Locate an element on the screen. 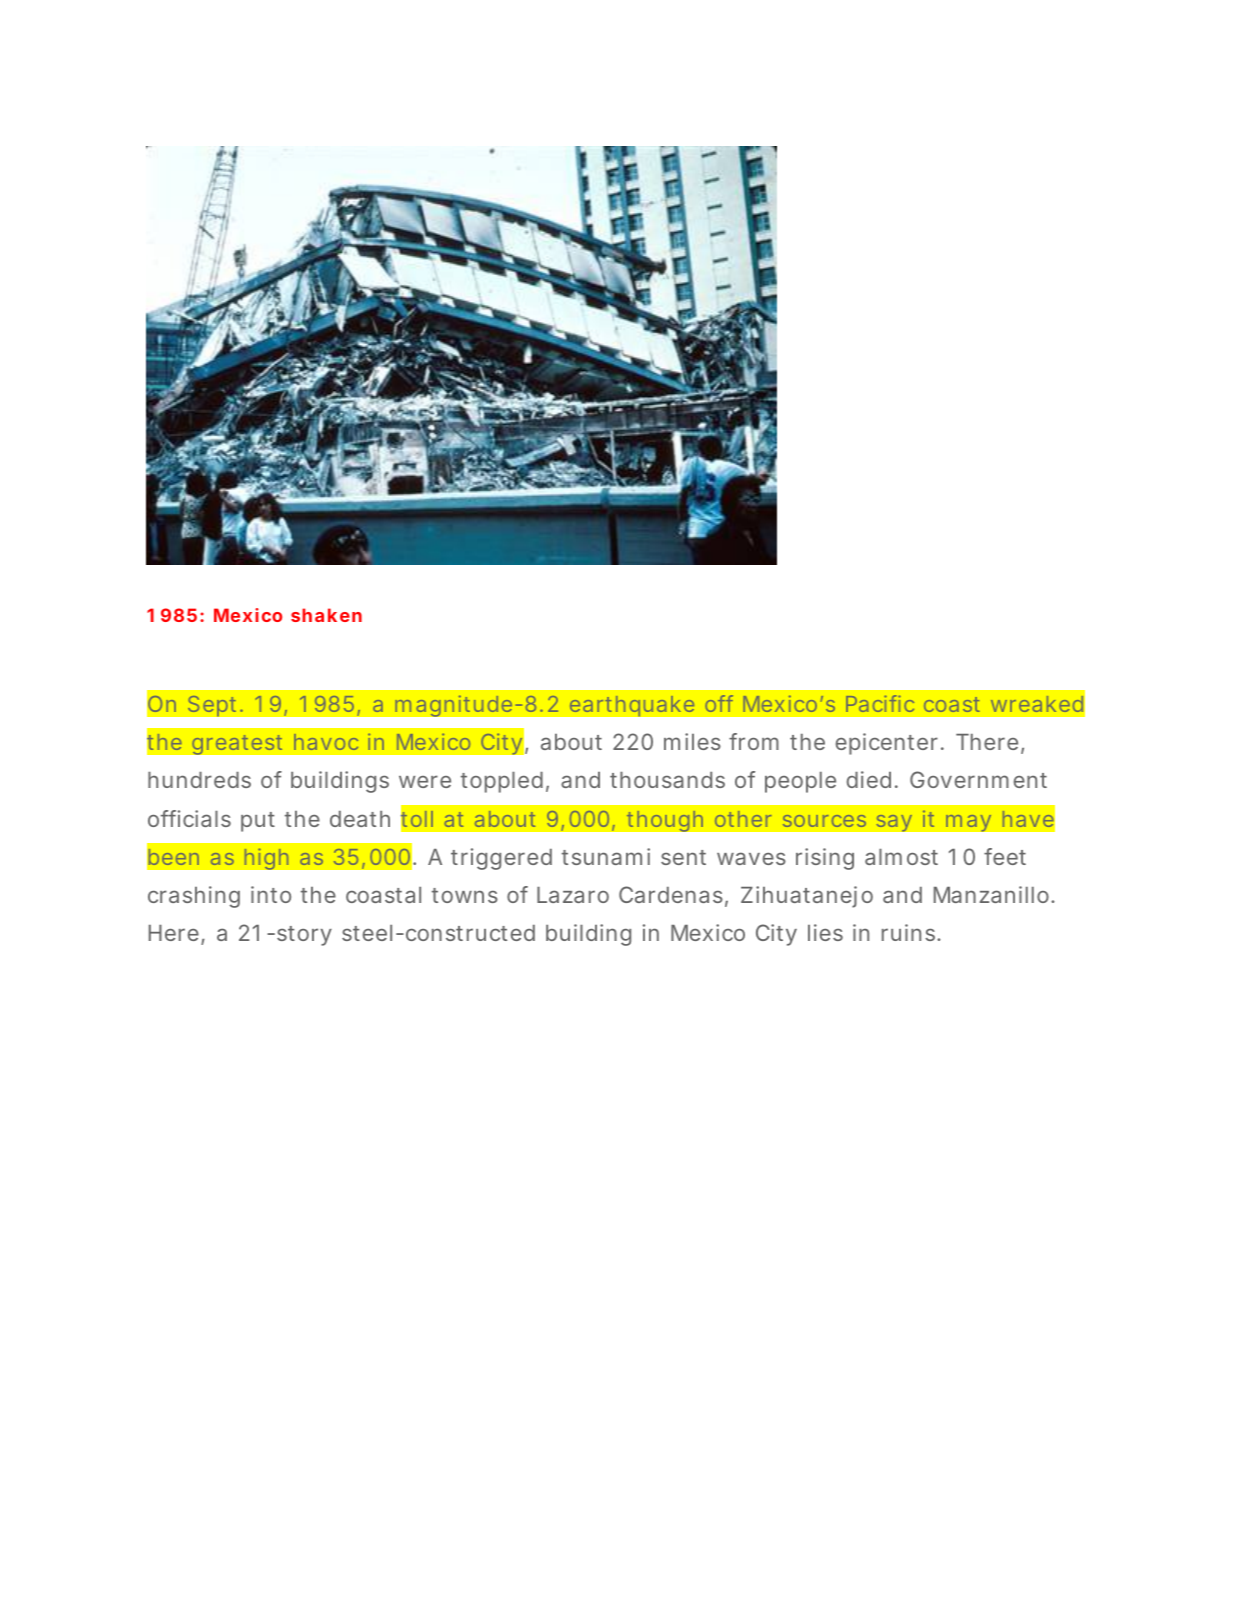 Image resolution: width=1249 pixels, height=1616 pixels. almost is located at coordinates (901, 857).
